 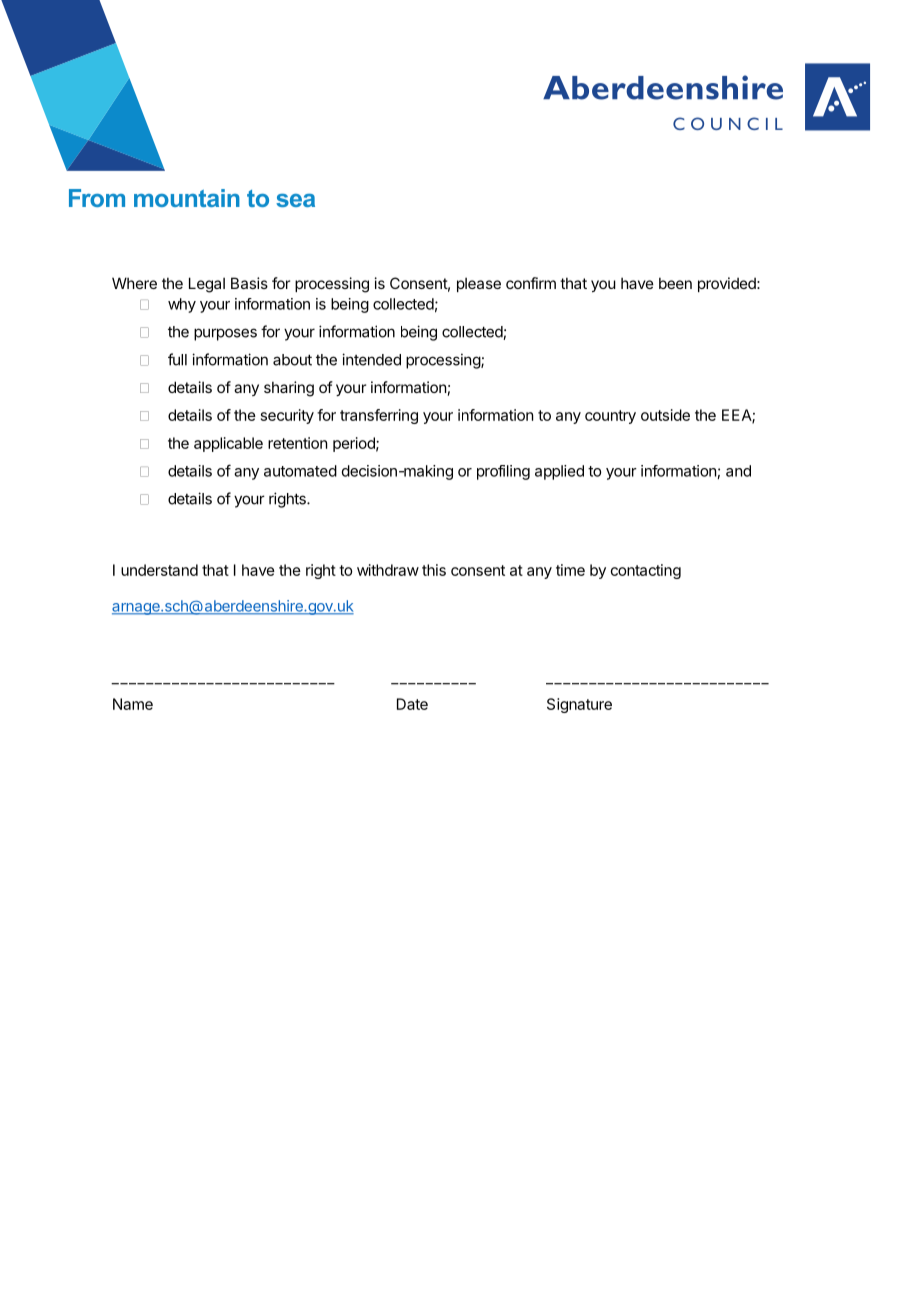 What do you see at coordinates (295, 200) in the screenshot?
I see `sea` at bounding box center [295, 200].
